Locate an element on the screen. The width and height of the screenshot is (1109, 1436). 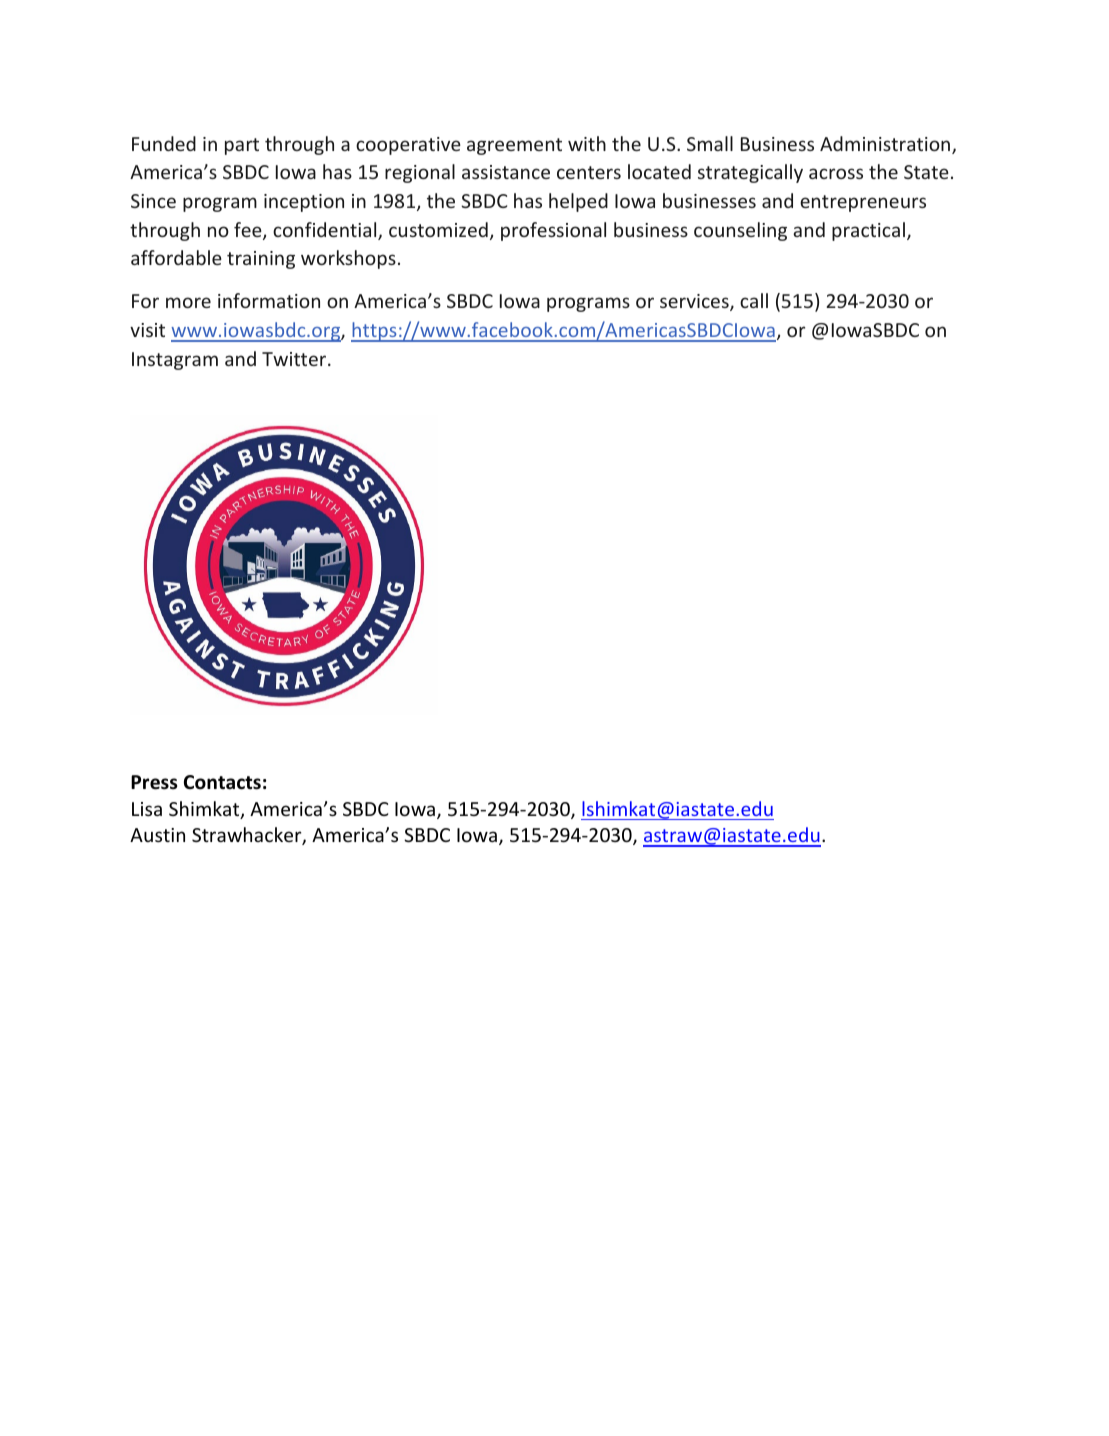
Press is located at coordinates (154, 782).
